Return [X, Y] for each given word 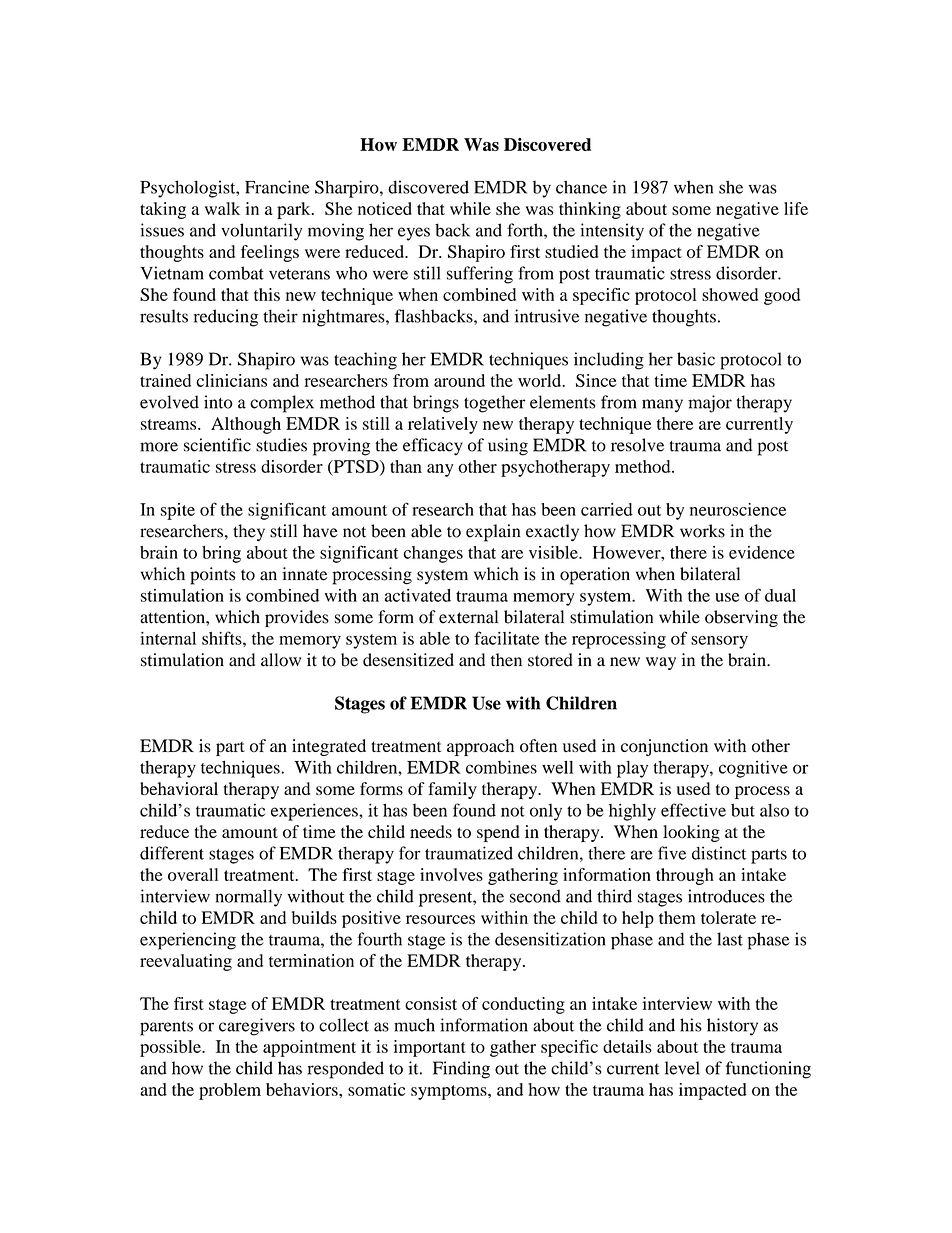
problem [230, 1091]
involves [451, 874]
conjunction [664, 747]
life [796, 208]
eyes [414, 234]
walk [222, 208]
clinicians [231, 380]
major [710, 404]
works [702, 531]
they [249, 533]
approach [480, 747]
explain [493, 533]
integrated [329, 747]
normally [248, 898]
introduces [726, 896]
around [459, 380]
